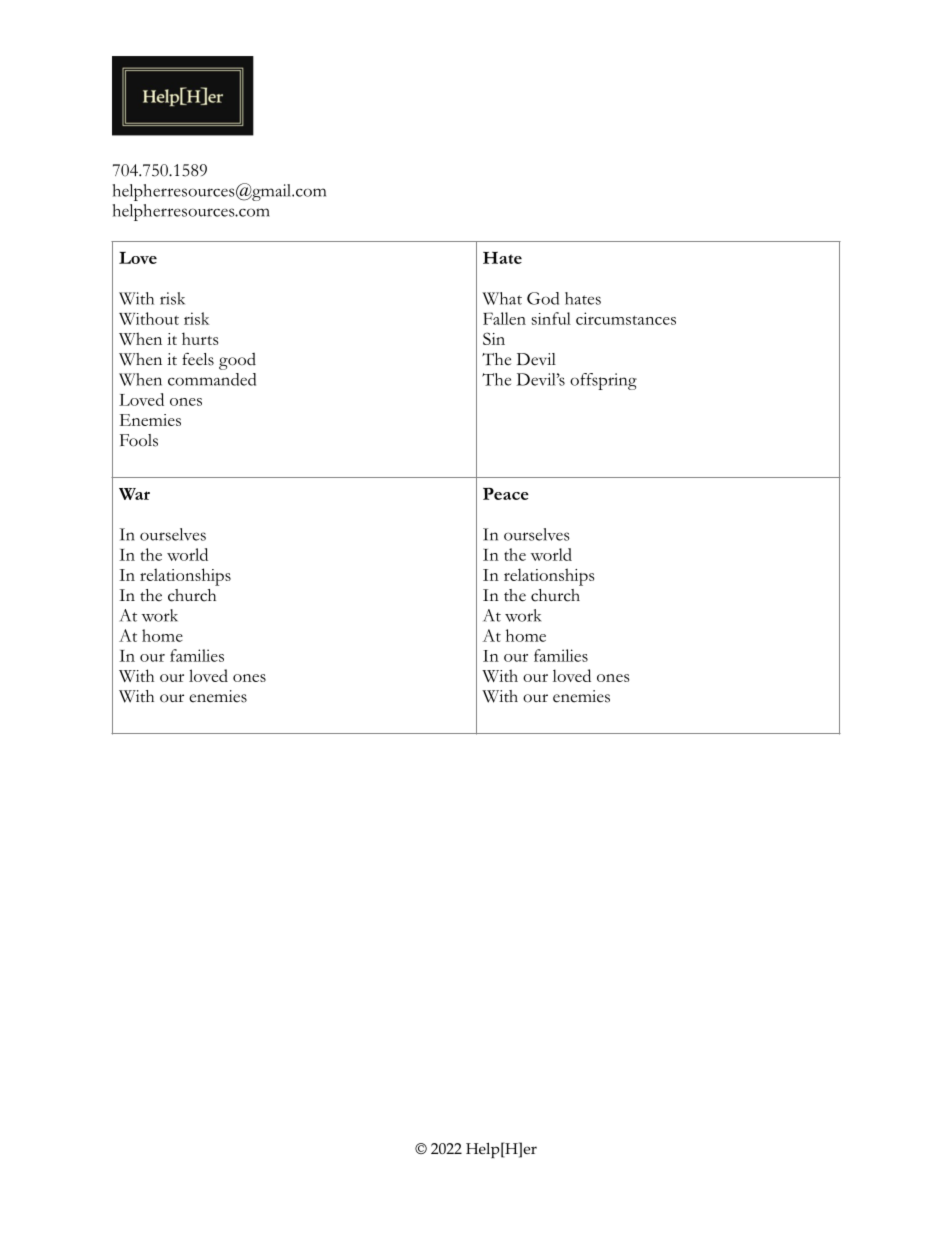 The height and width of the page is (1233, 952). Describe the element at coordinates (543, 298) in the page. I see `God` at that location.
